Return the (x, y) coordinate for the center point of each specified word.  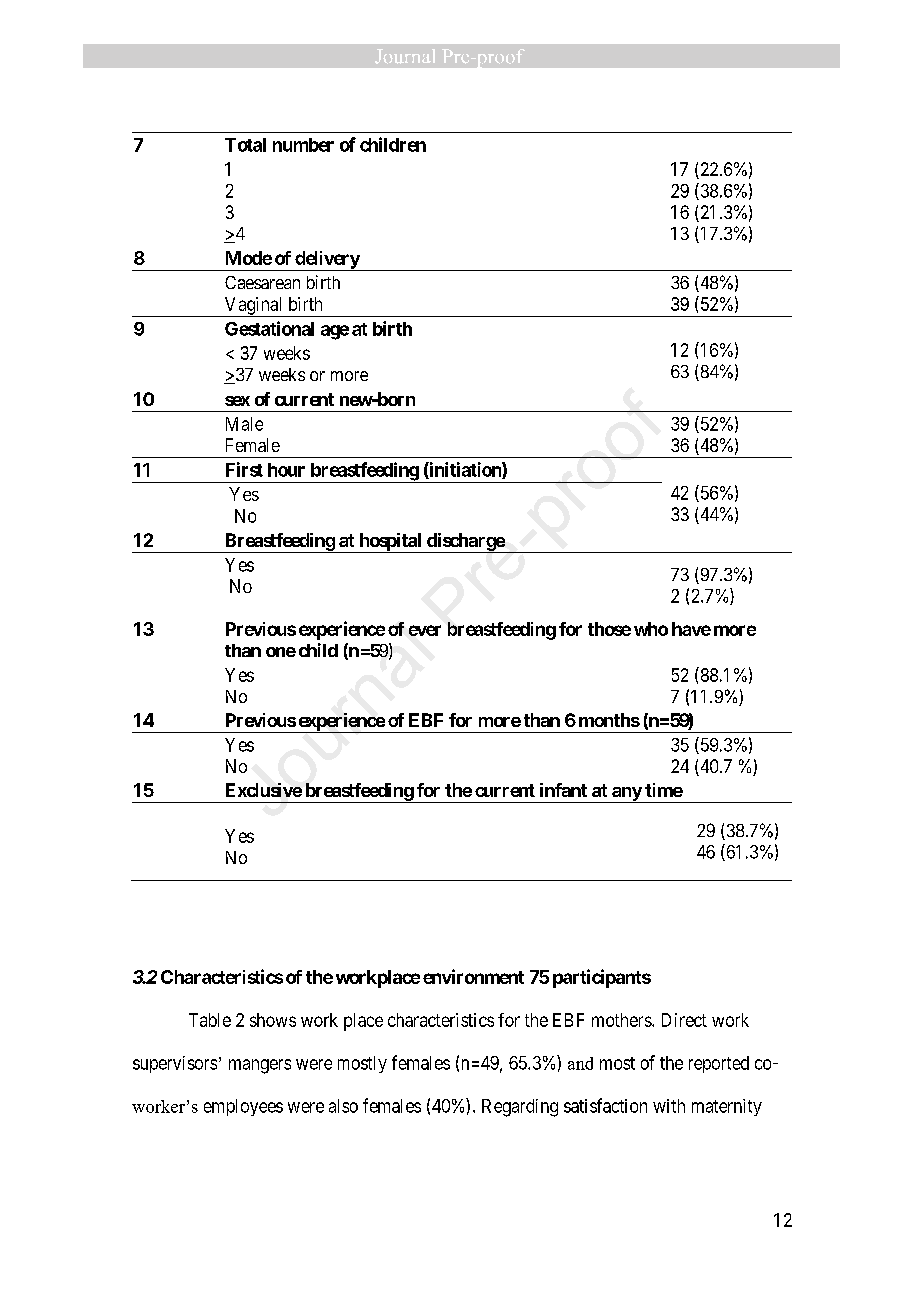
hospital (390, 543)
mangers (260, 1066)
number (303, 145)
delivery (327, 261)
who (651, 629)
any (626, 795)
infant (563, 790)
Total (245, 145)
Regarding (520, 1108)
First (244, 469)
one (281, 652)
